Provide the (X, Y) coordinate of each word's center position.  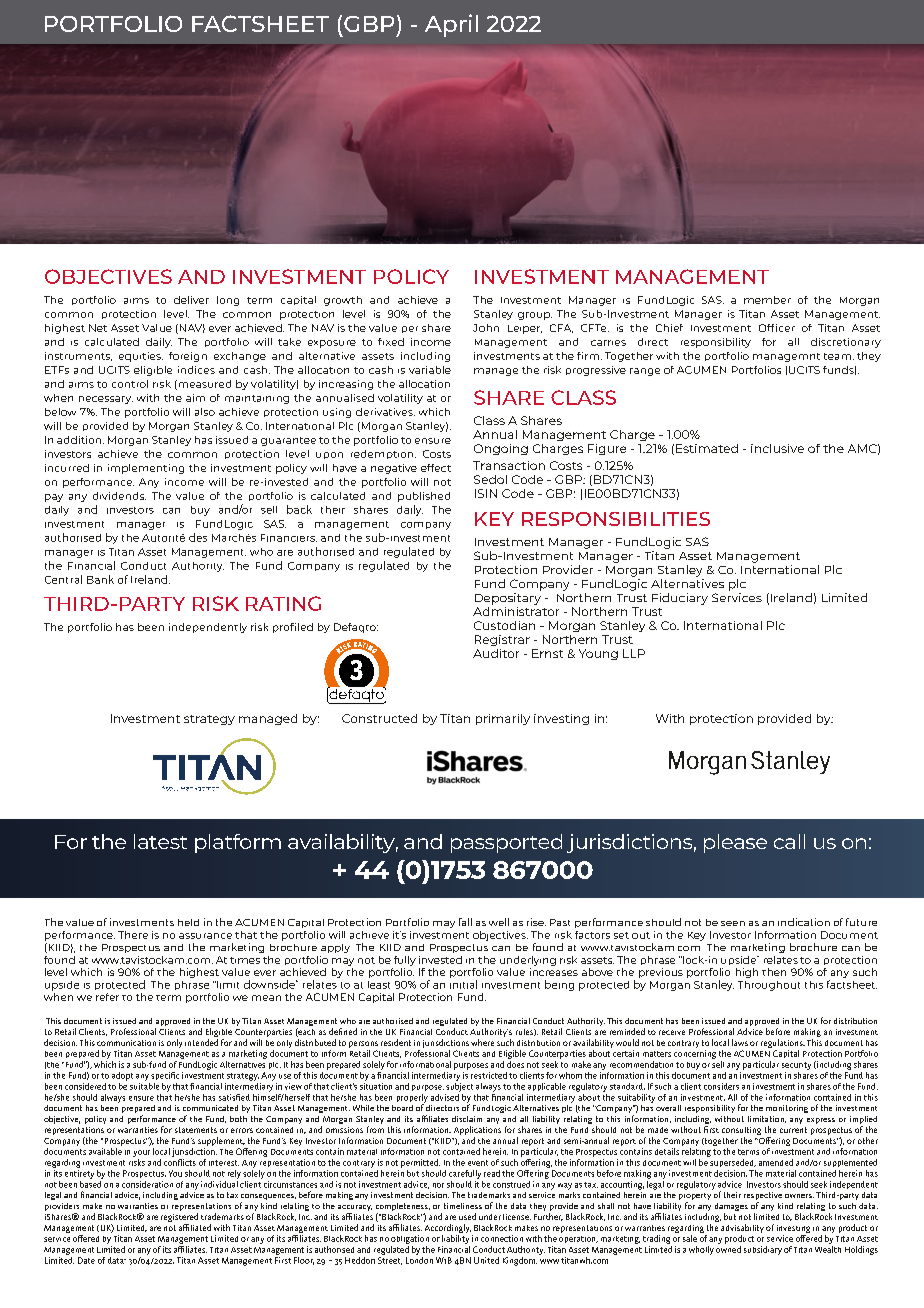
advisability (742, 1230)
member (767, 300)
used (467, 1216)
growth (343, 301)
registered (179, 1219)
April (451, 25)
